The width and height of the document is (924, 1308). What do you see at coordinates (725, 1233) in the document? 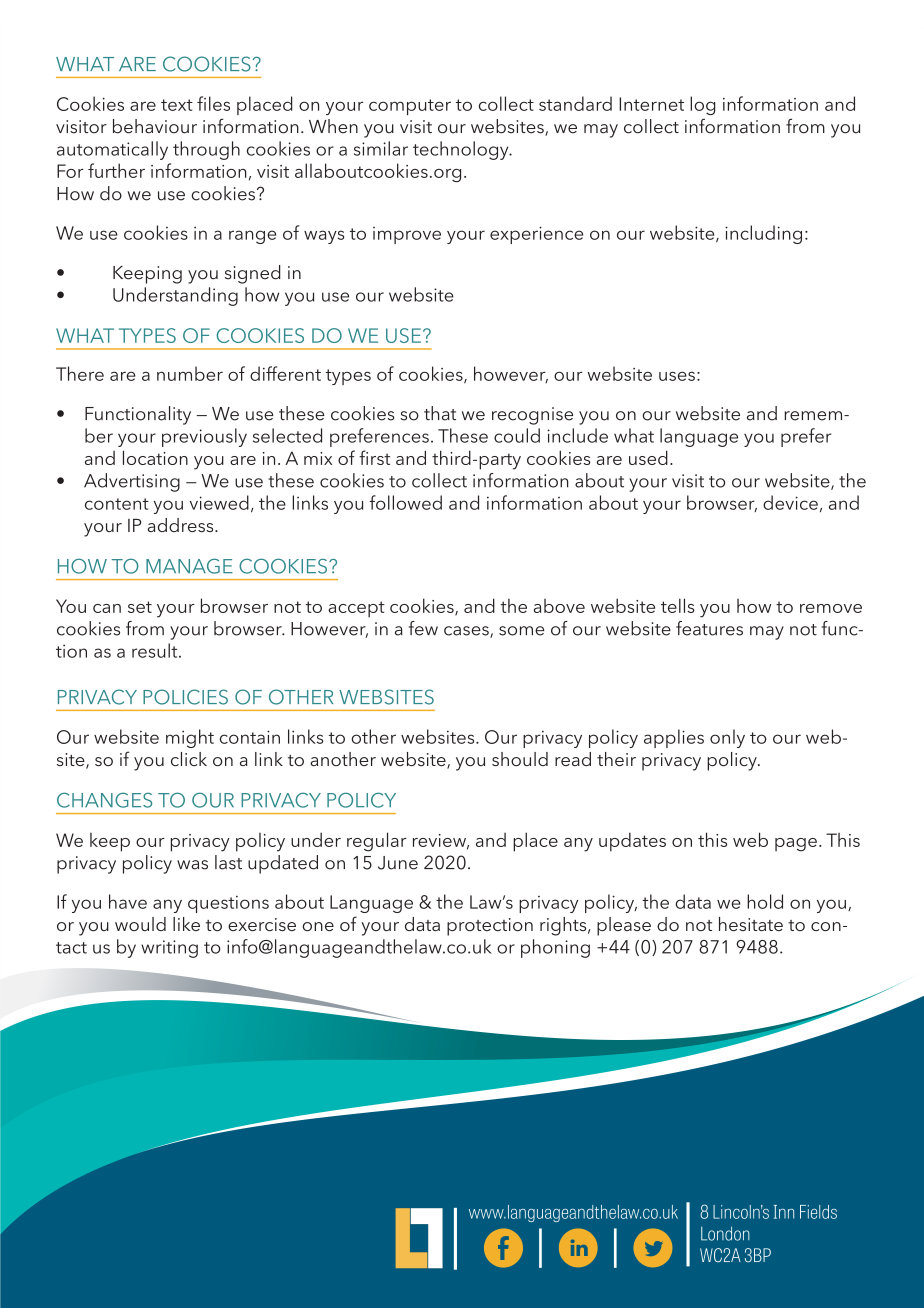
I see `London` at bounding box center [725, 1233].
